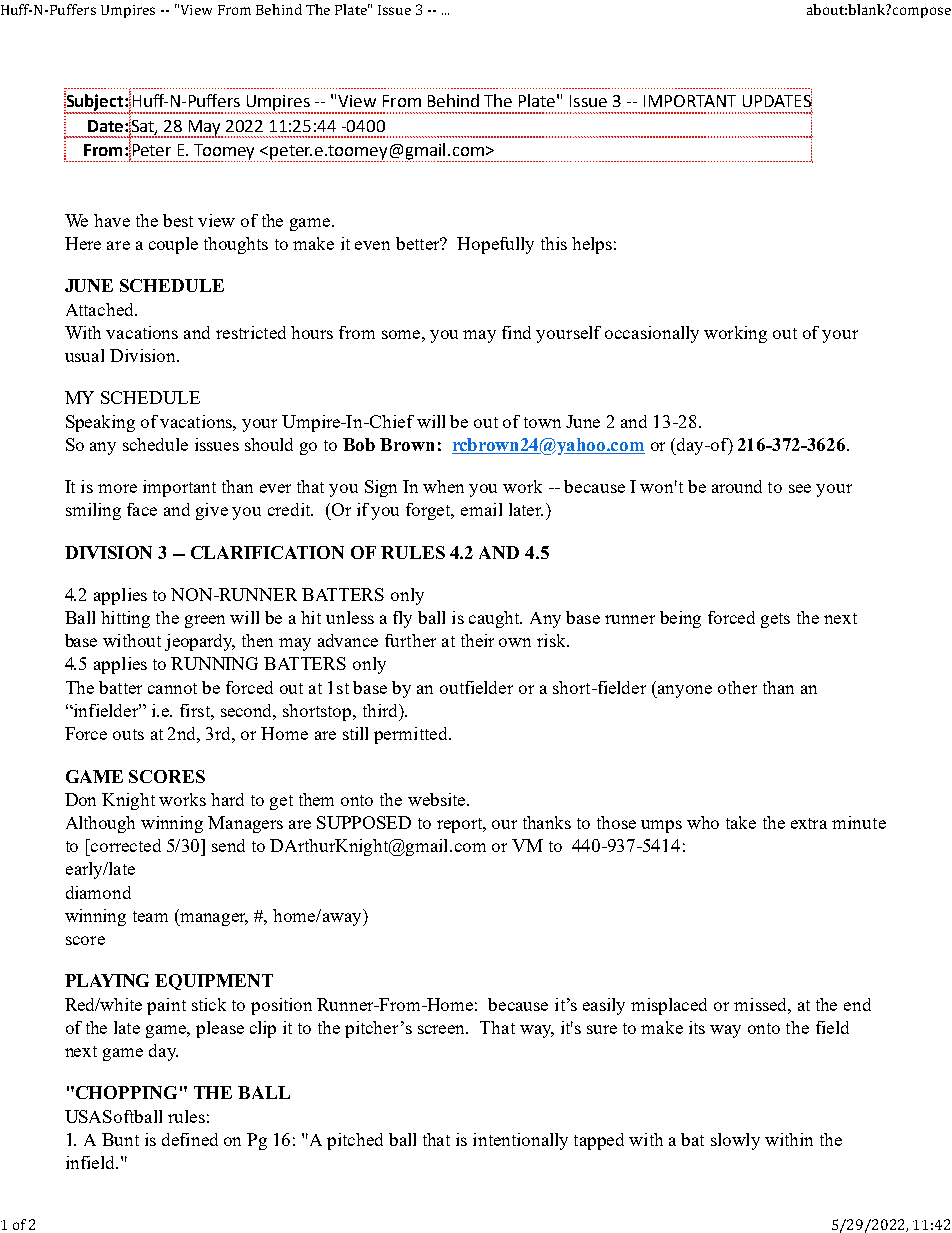 Image resolution: width=952 pixels, height=1233 pixels. What do you see at coordinates (481, 509) in the screenshot?
I see `email` at bounding box center [481, 509].
